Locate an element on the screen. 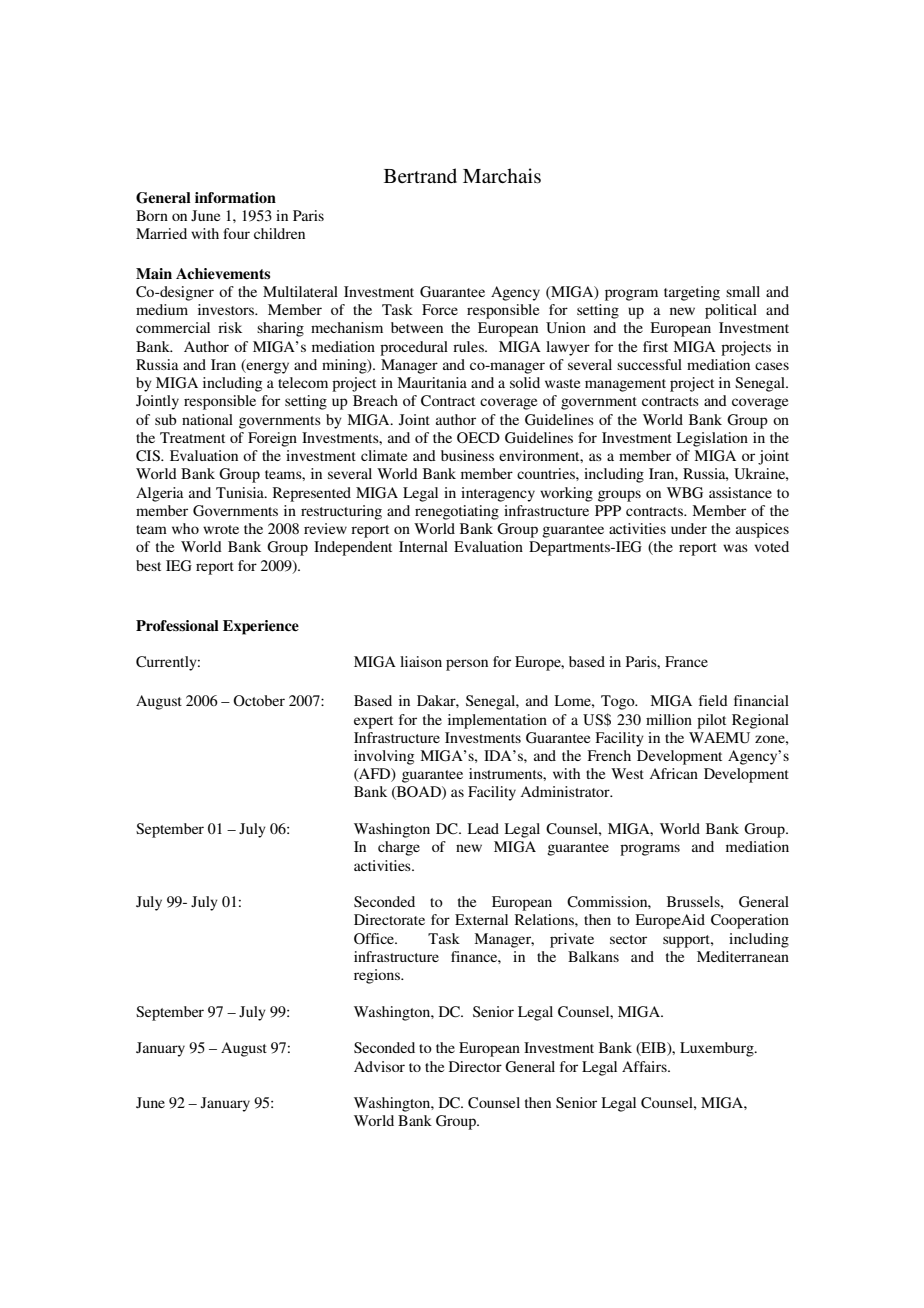 This screenshot has width=924, height=1308. France is located at coordinates (686, 661).
